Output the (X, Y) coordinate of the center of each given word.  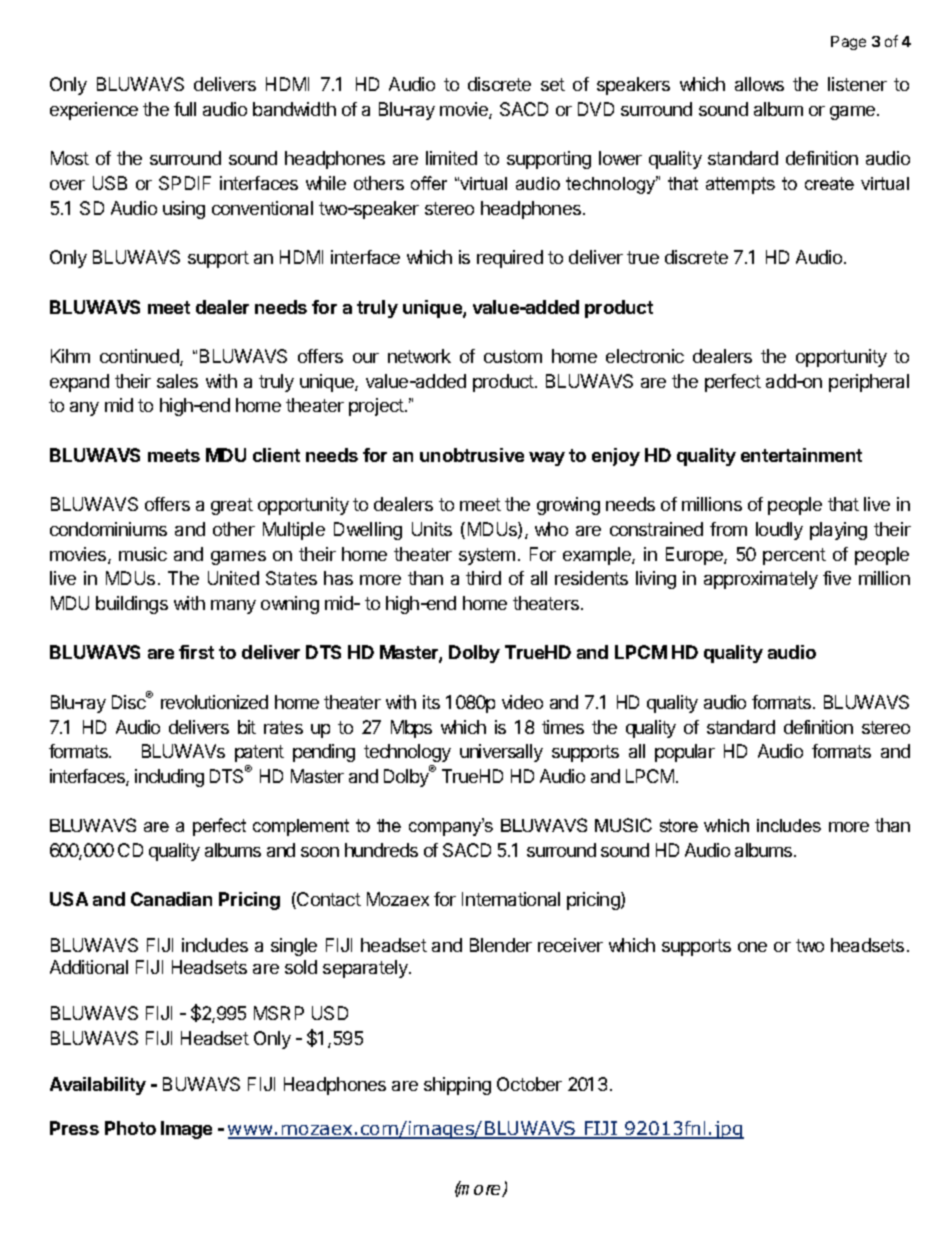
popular (685, 753)
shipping (457, 1086)
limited (451, 158)
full (185, 109)
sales (177, 381)
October (529, 1084)
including (169, 778)
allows (759, 84)
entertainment (801, 455)
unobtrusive (472, 455)
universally (501, 753)
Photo (130, 1128)
